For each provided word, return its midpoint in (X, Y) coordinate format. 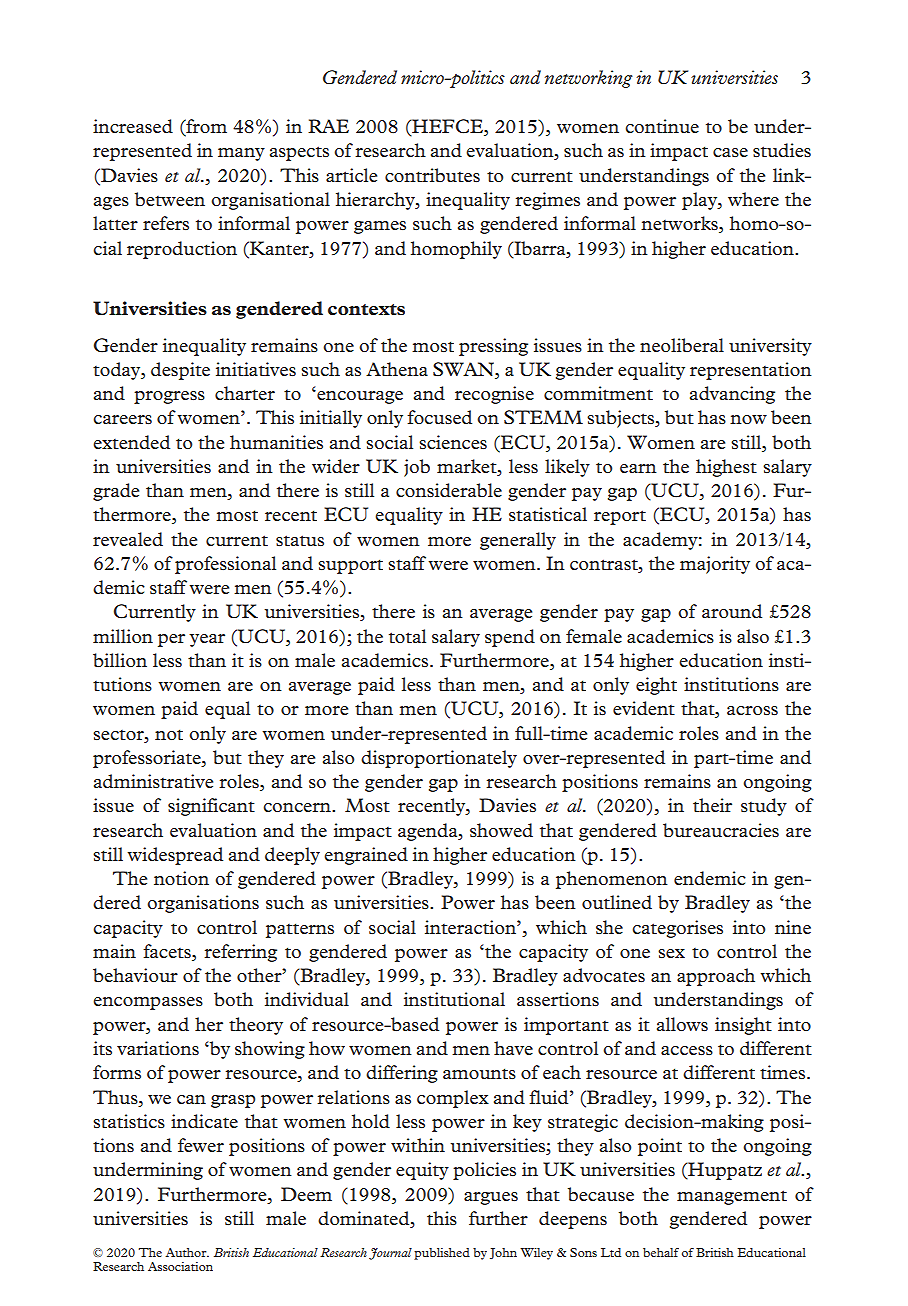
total (407, 636)
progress (169, 397)
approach (716, 977)
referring (240, 953)
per (171, 640)
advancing (732, 395)
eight (656, 686)
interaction (471, 927)
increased (133, 126)
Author (187, 1252)
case (730, 152)
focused (439, 417)
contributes (432, 175)
